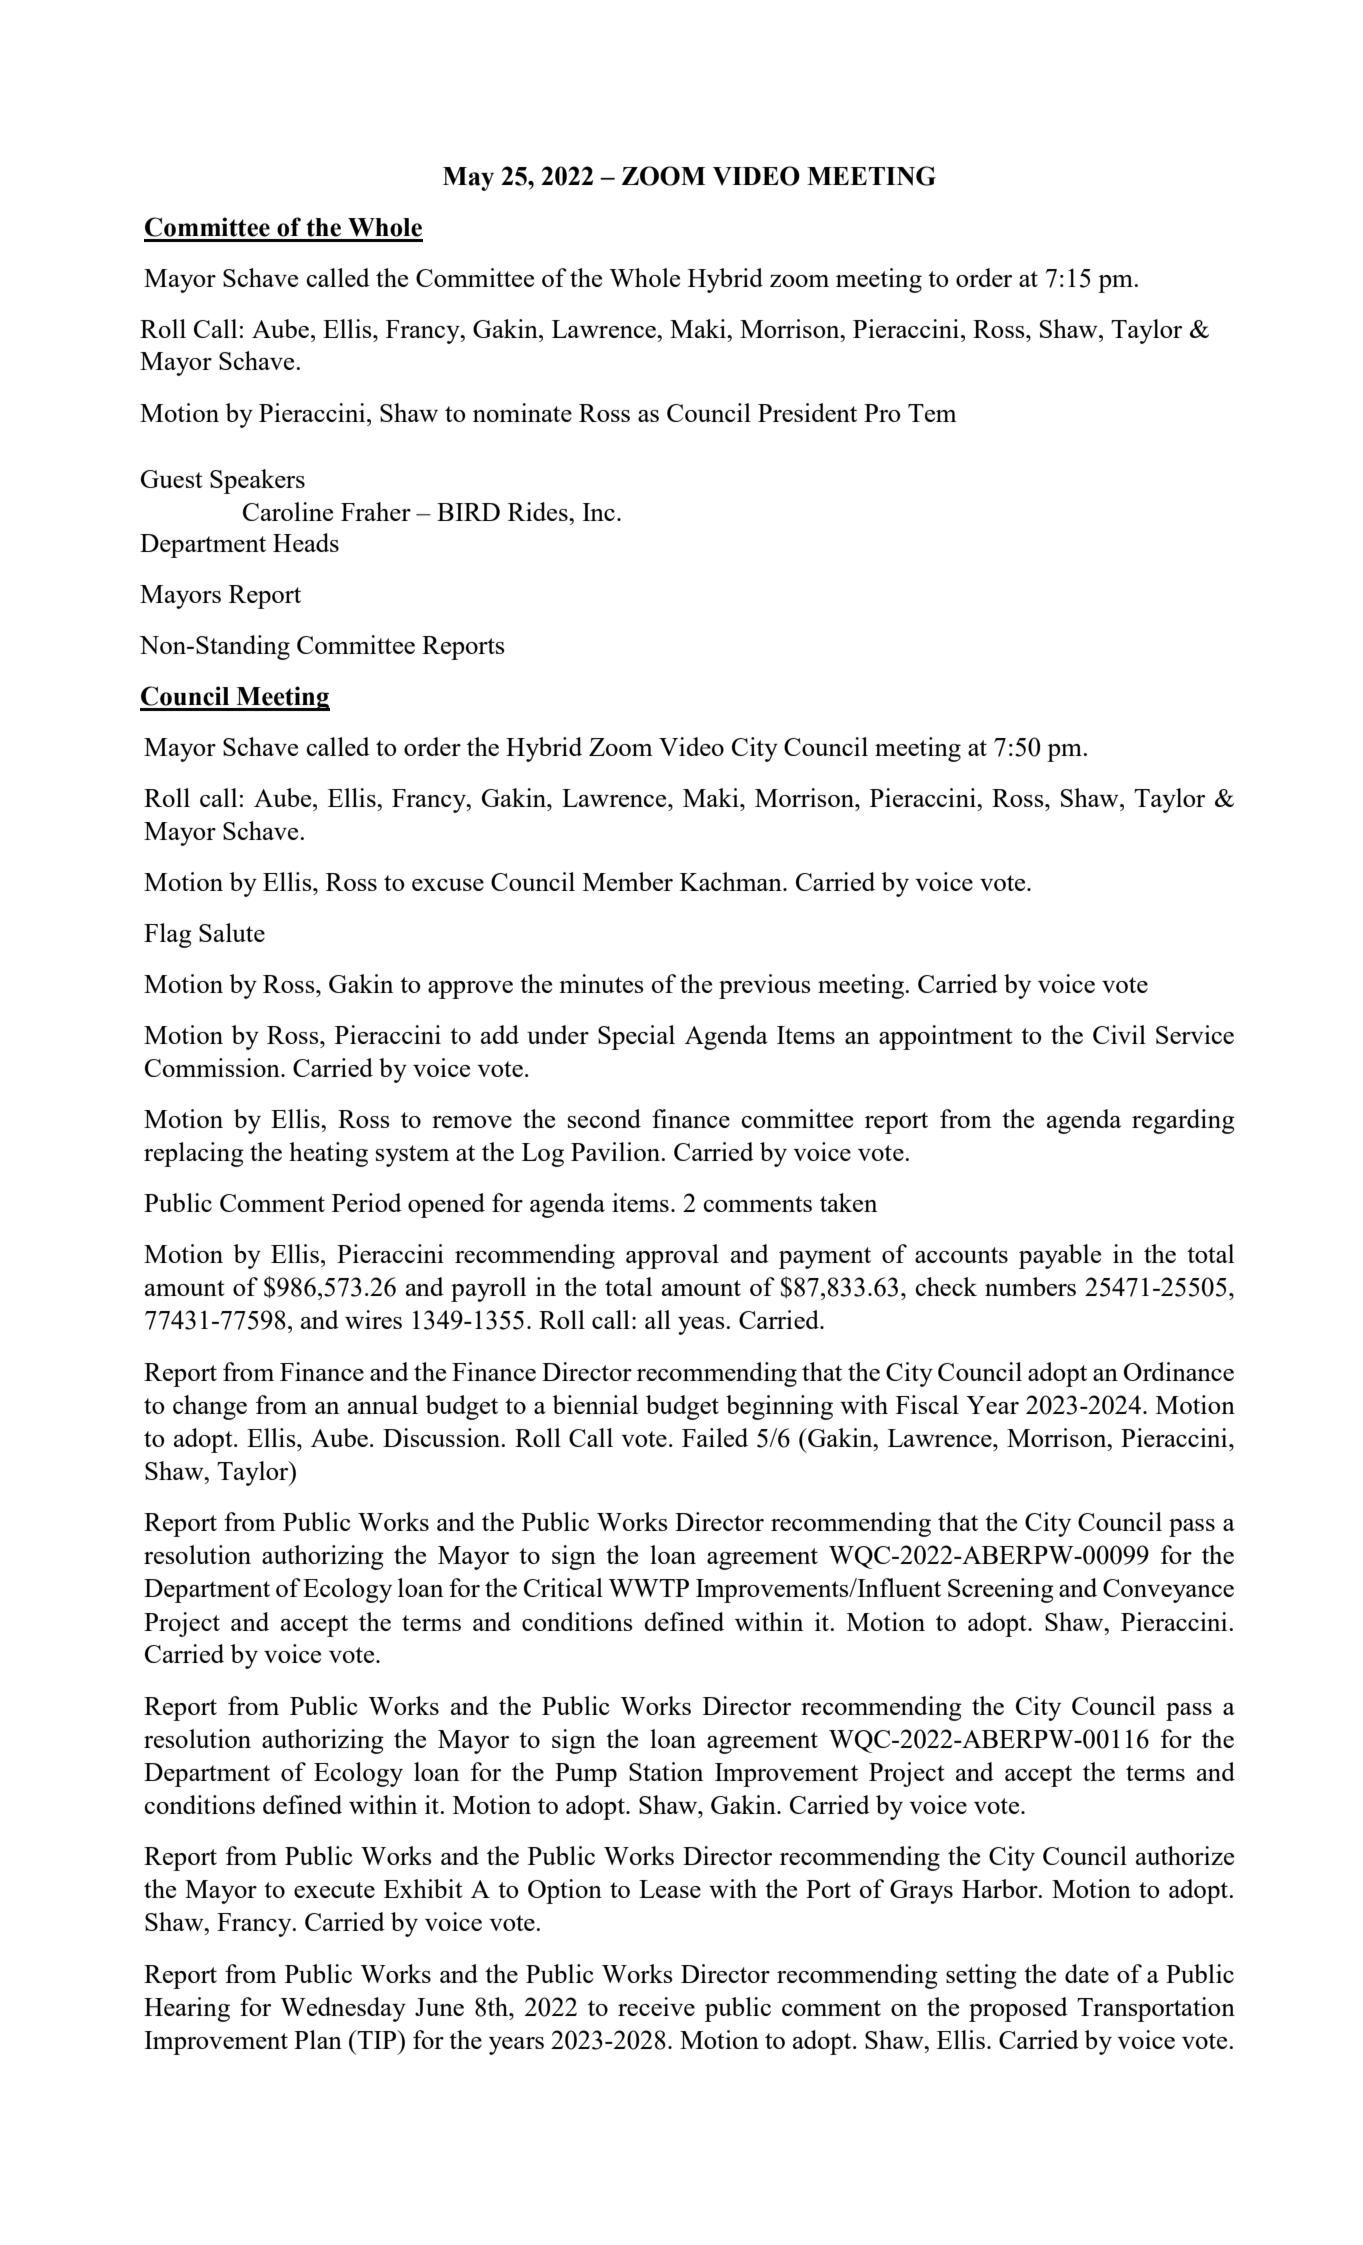 This screenshot has width=1363, height=2245. Describe the element at coordinates (210, 1407) in the screenshot. I see `change` at that location.
